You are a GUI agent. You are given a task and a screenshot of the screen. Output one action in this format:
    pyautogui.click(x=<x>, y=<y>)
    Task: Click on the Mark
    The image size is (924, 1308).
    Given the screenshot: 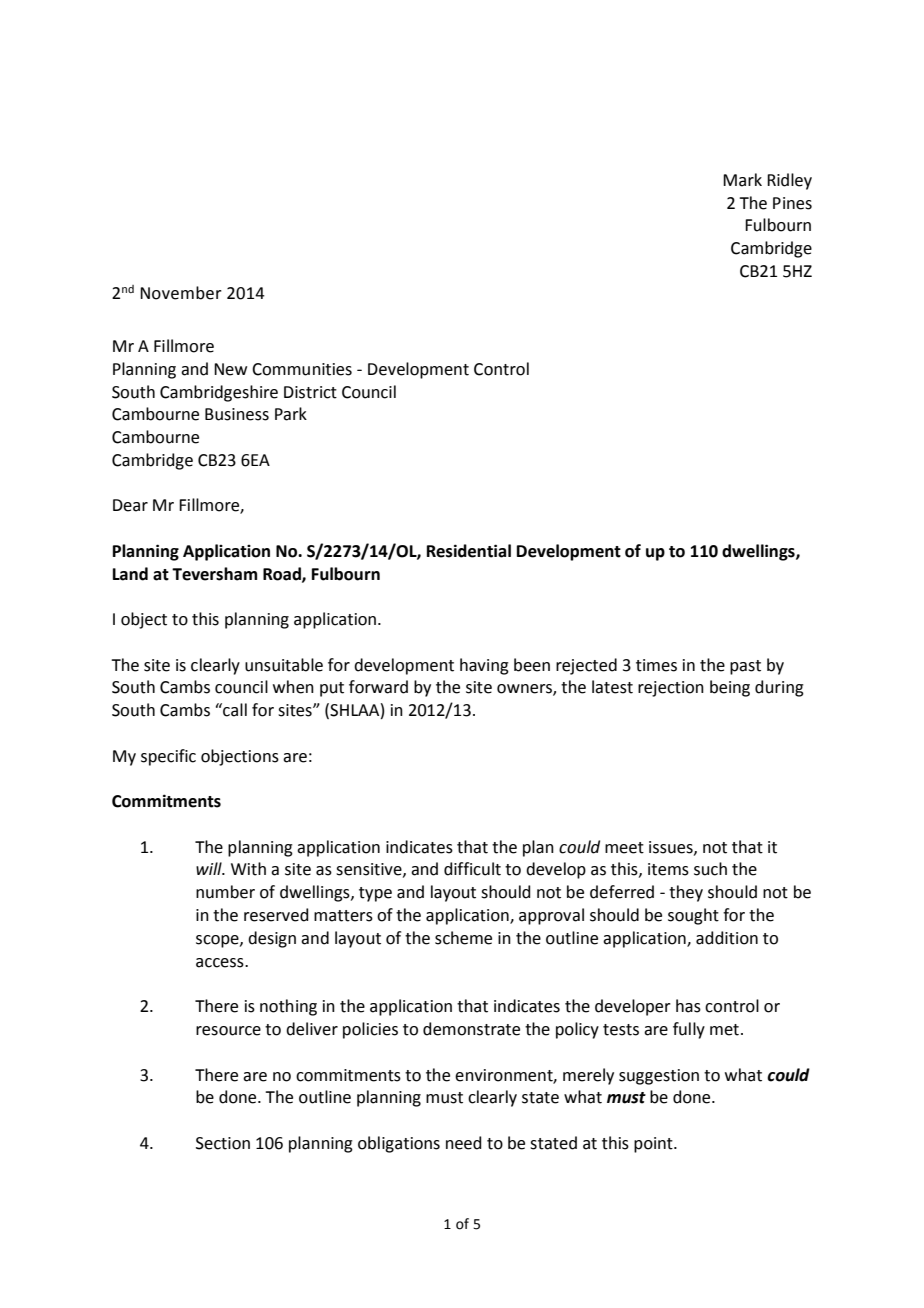 What is the action you would take?
    pyautogui.click(x=742, y=180)
